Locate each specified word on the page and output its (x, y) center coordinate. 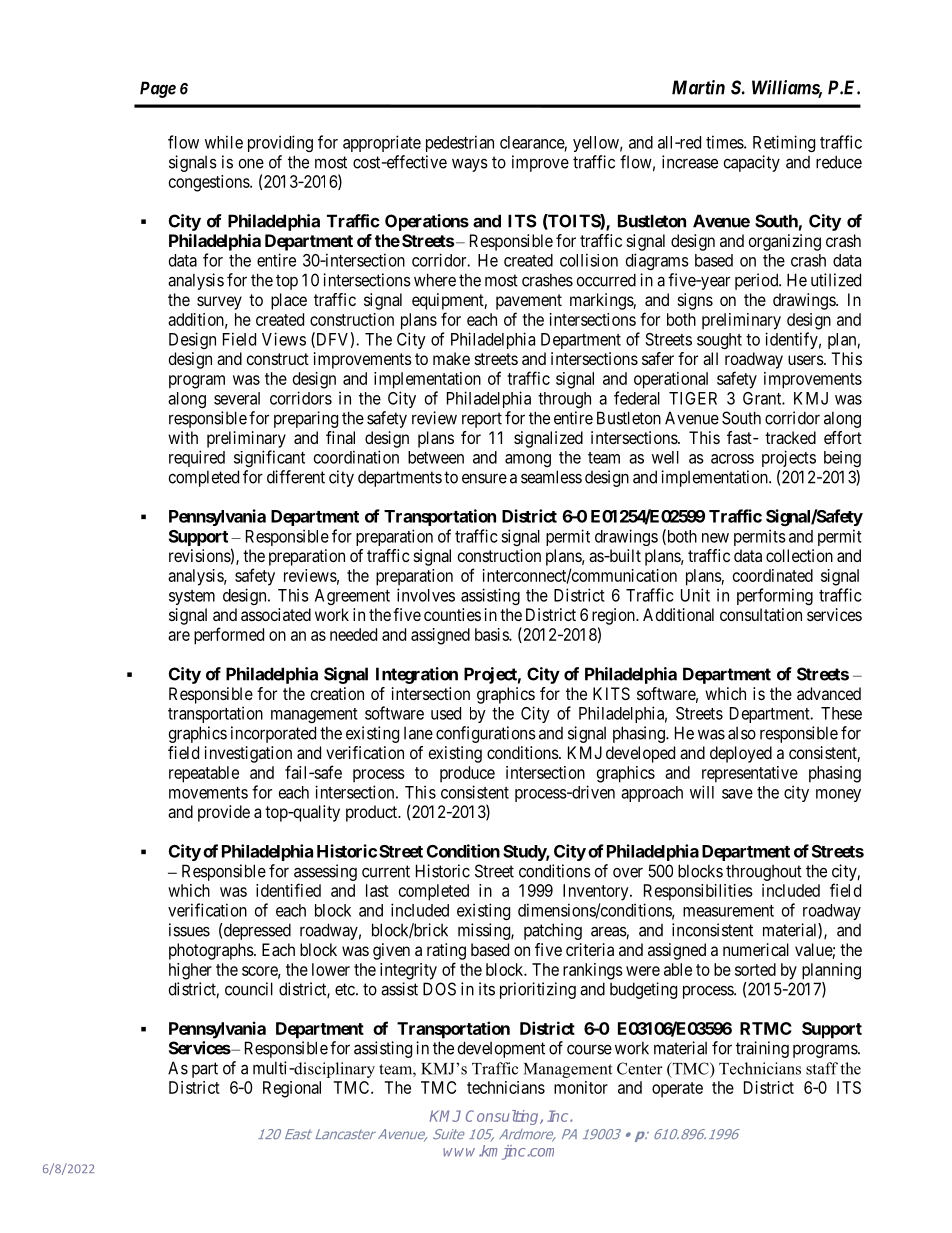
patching (553, 931)
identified (288, 890)
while (224, 142)
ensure (484, 478)
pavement (529, 302)
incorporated (273, 734)
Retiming (784, 143)
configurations (486, 734)
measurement (728, 911)
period (758, 281)
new (715, 538)
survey (219, 303)
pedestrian (460, 143)
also (742, 733)
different (296, 477)
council (249, 989)
